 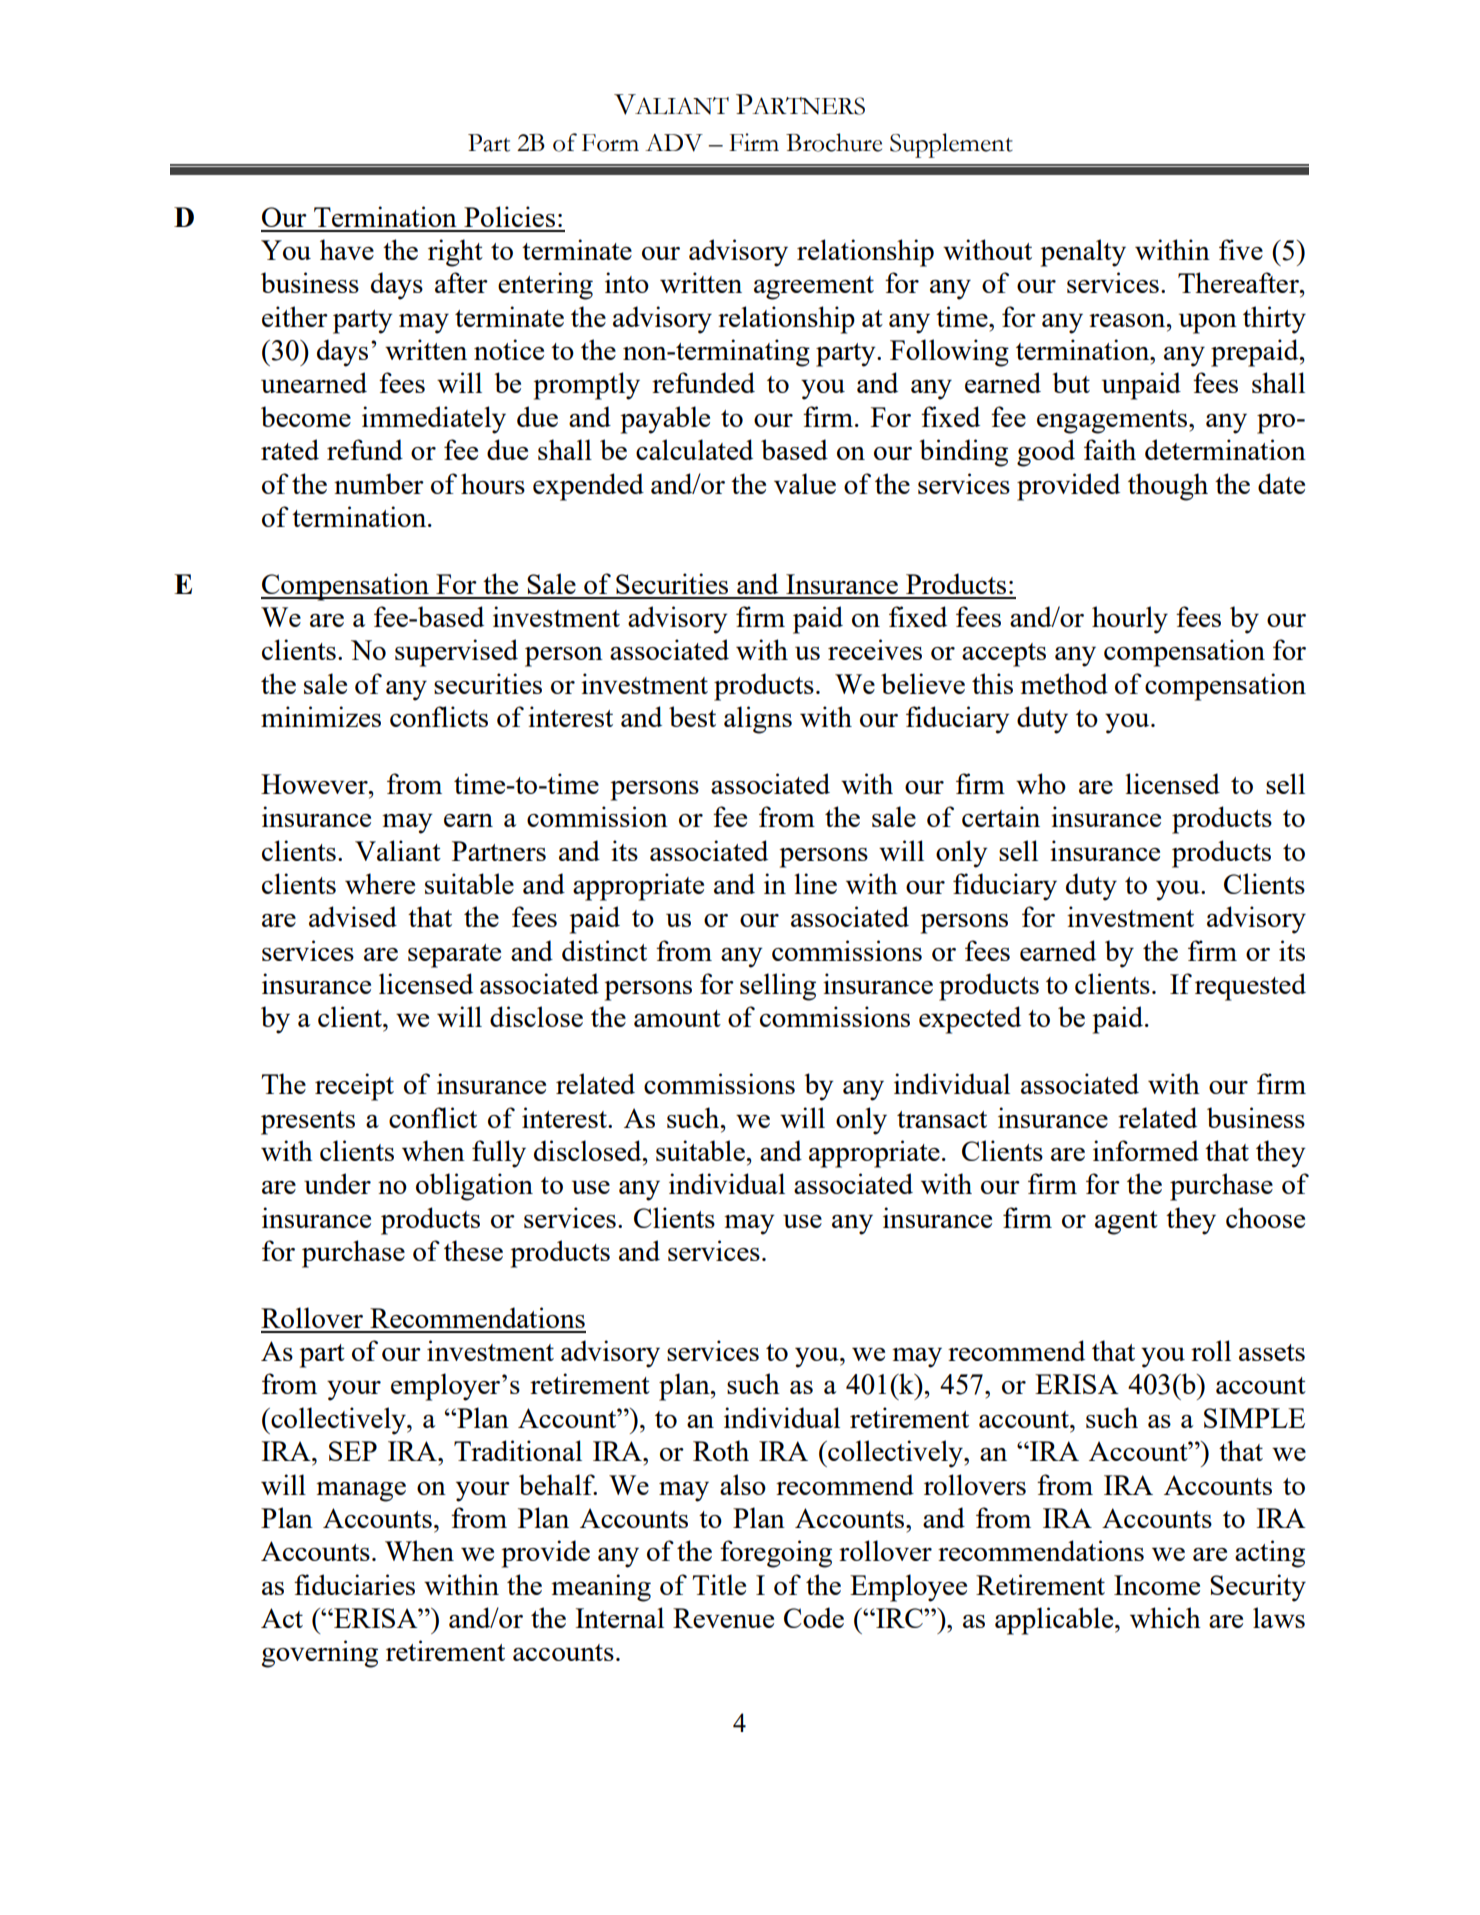 What do you see at coordinates (814, 288) in the screenshot?
I see `agreement` at bounding box center [814, 288].
